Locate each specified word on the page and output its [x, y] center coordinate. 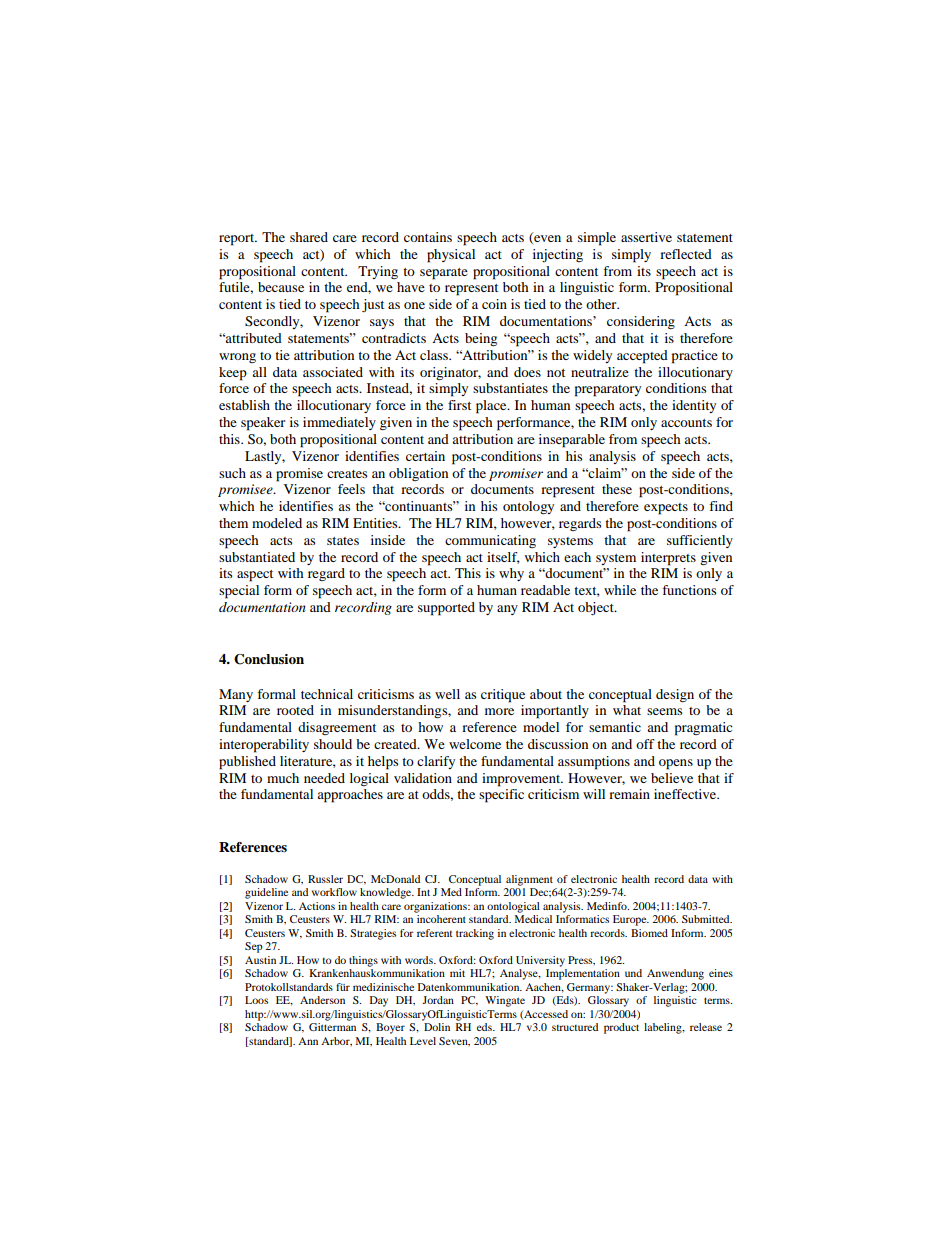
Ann [308, 1041]
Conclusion [269, 659]
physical [451, 256]
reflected [686, 254]
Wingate [505, 1001]
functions [689, 590]
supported [446, 609]
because [281, 287]
